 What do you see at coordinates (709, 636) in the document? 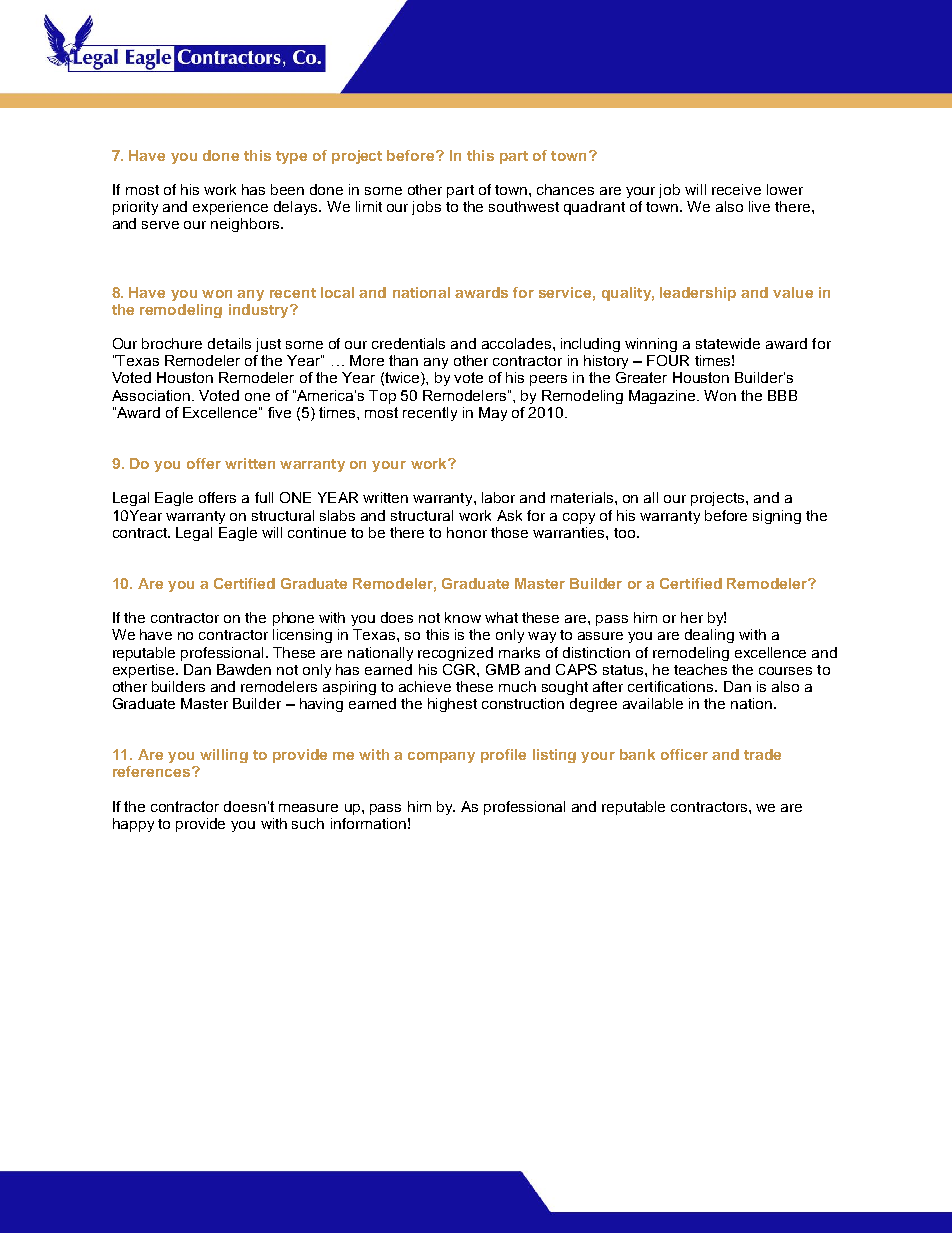
I see `dealing` at bounding box center [709, 636].
